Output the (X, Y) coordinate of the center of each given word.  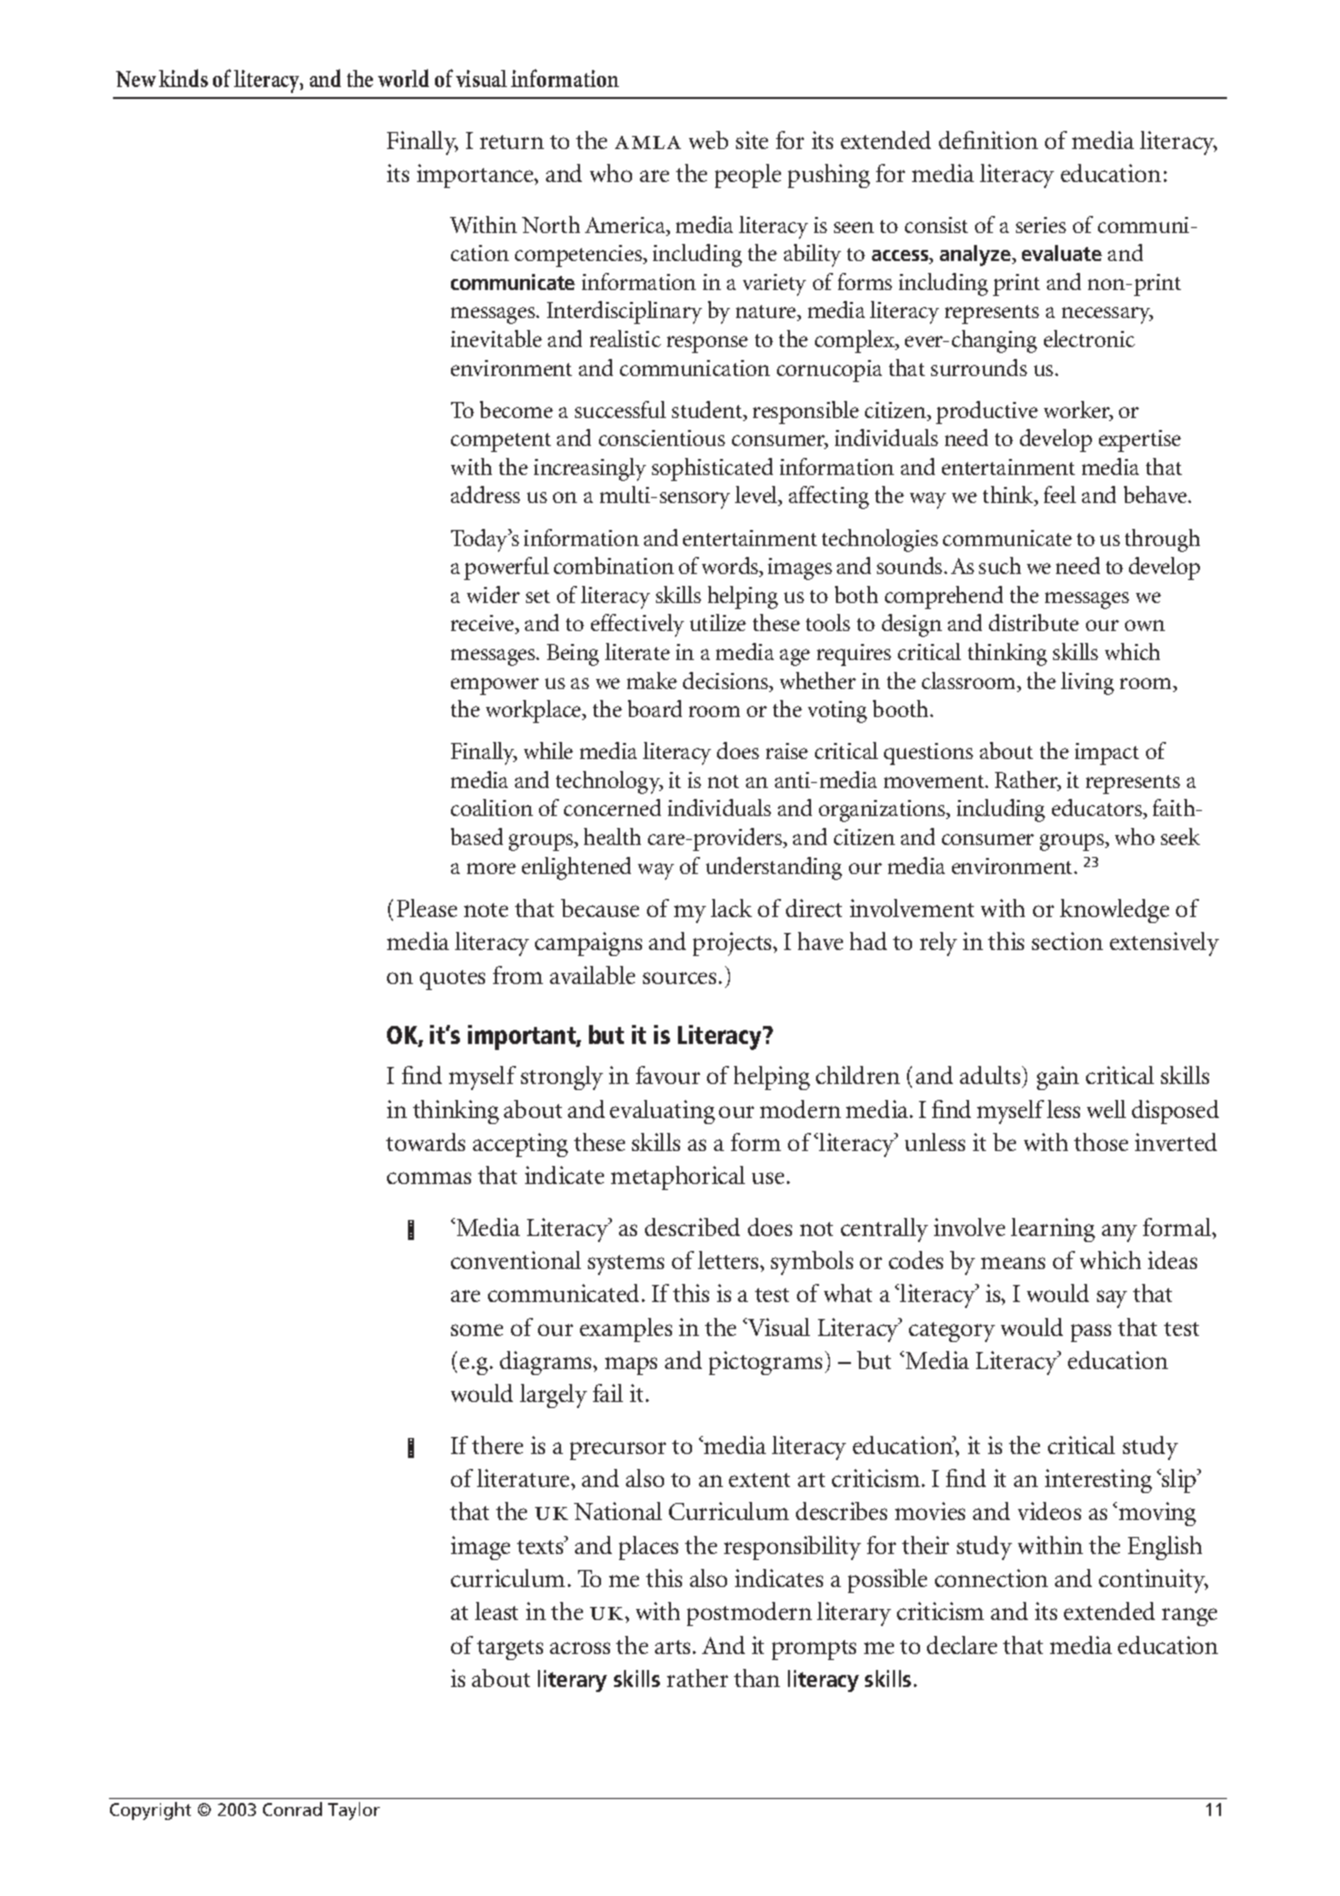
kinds (183, 78)
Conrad (292, 1809)
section (1067, 941)
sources (679, 978)
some (477, 1330)
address (485, 494)
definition (988, 140)
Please (427, 908)
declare (962, 1645)
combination (614, 565)
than (757, 1678)
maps (631, 1366)
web (708, 140)
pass (1091, 1333)
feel (1060, 494)
